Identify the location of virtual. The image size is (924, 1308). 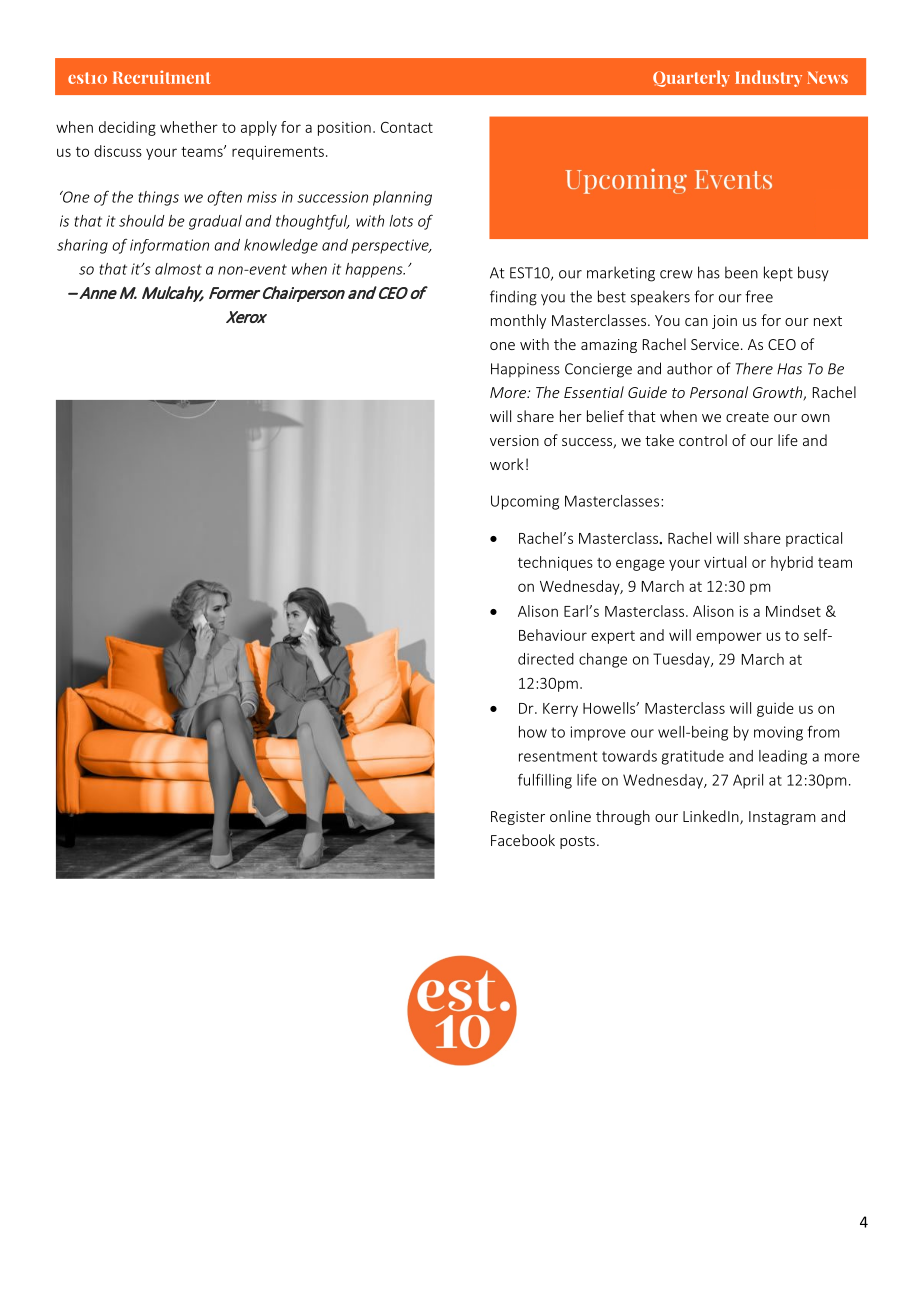
(725, 562).
